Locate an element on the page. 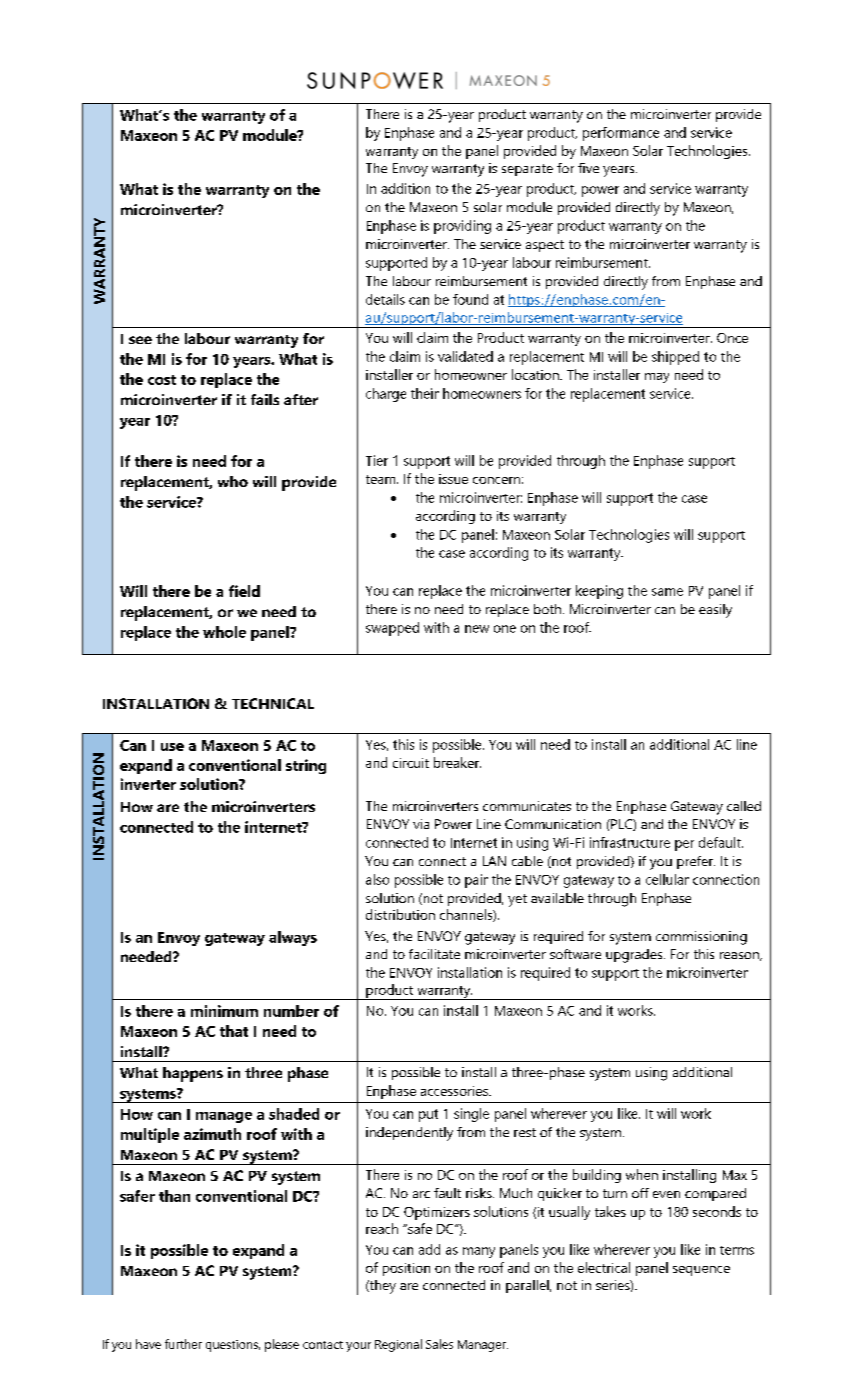 The height and width of the image is (1400, 849). upgrades is located at coordinates (635, 956).
